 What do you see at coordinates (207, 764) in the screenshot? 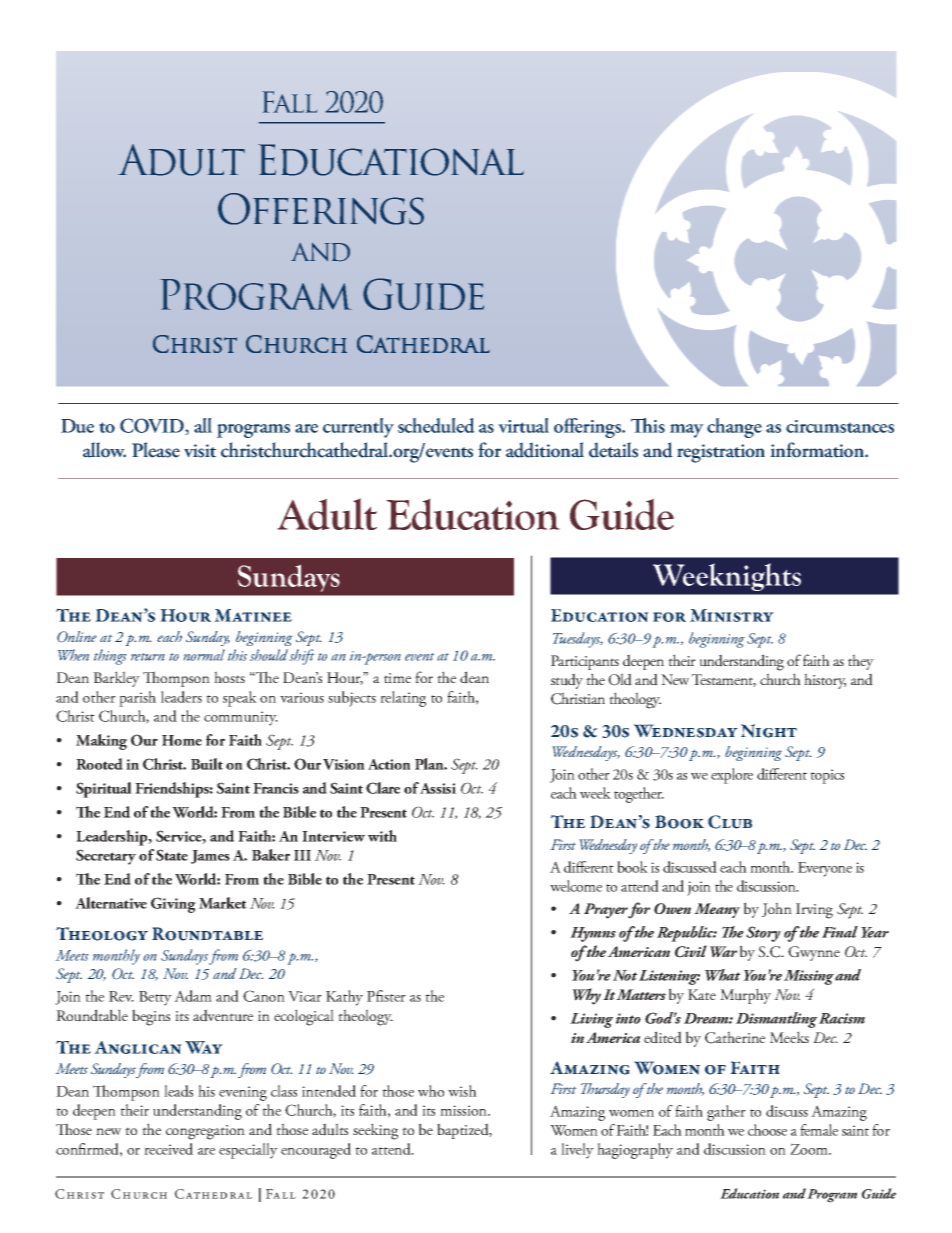
I see `Built` at bounding box center [207, 764].
